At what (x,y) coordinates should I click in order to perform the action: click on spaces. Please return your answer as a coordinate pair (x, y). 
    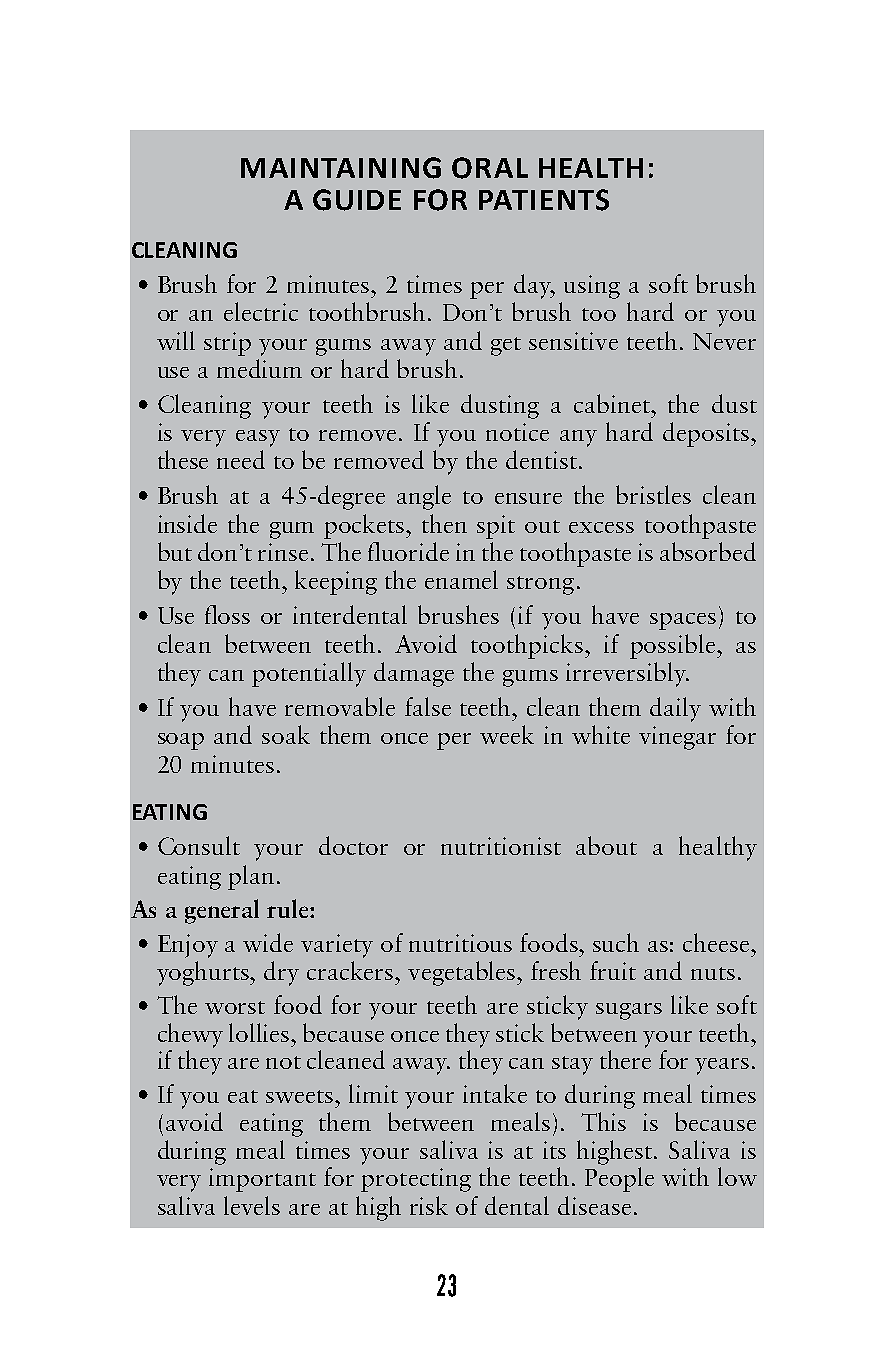
    Looking at the image, I should click on (683, 621).
